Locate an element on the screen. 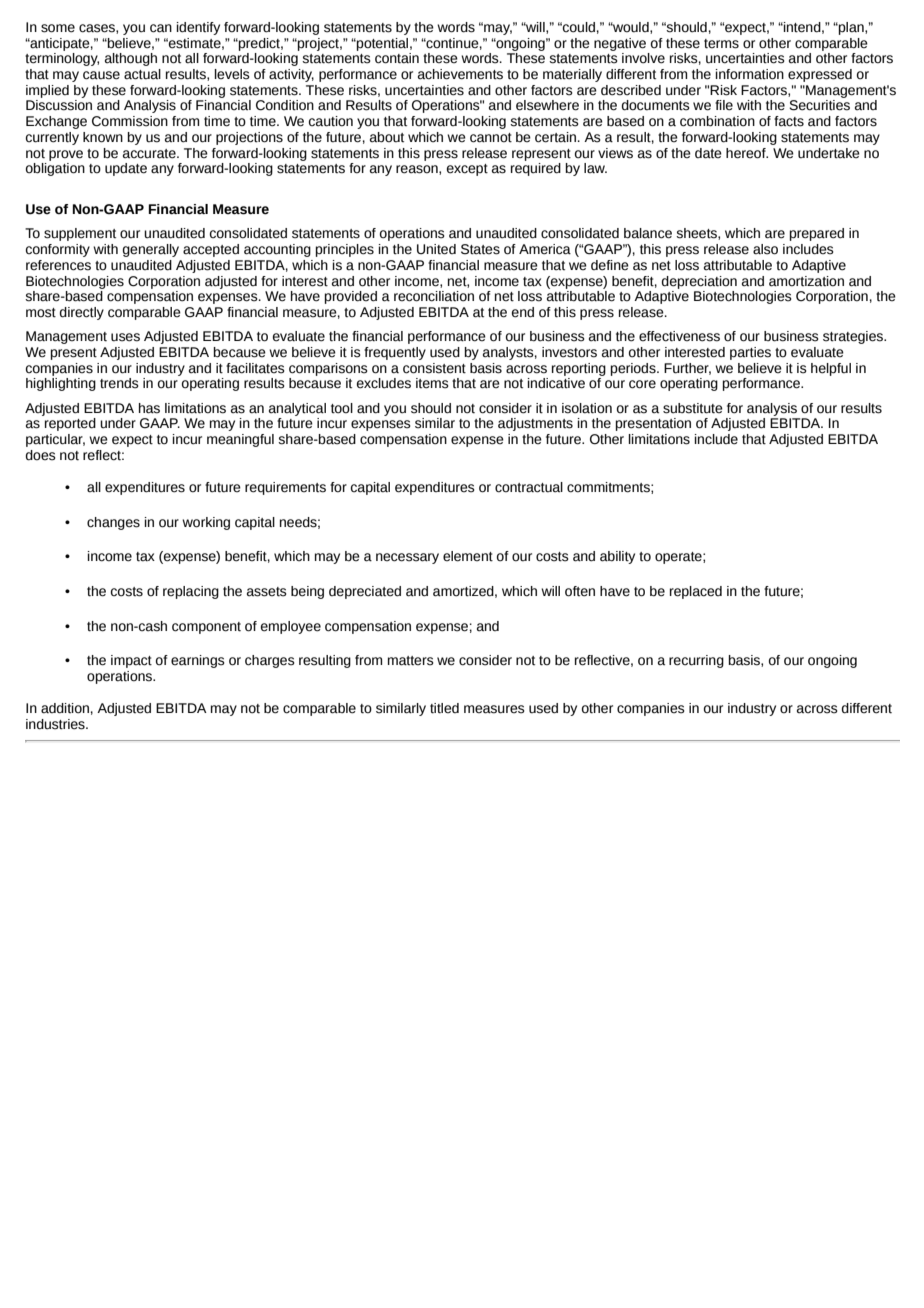  items is located at coordinates (432, 383).
